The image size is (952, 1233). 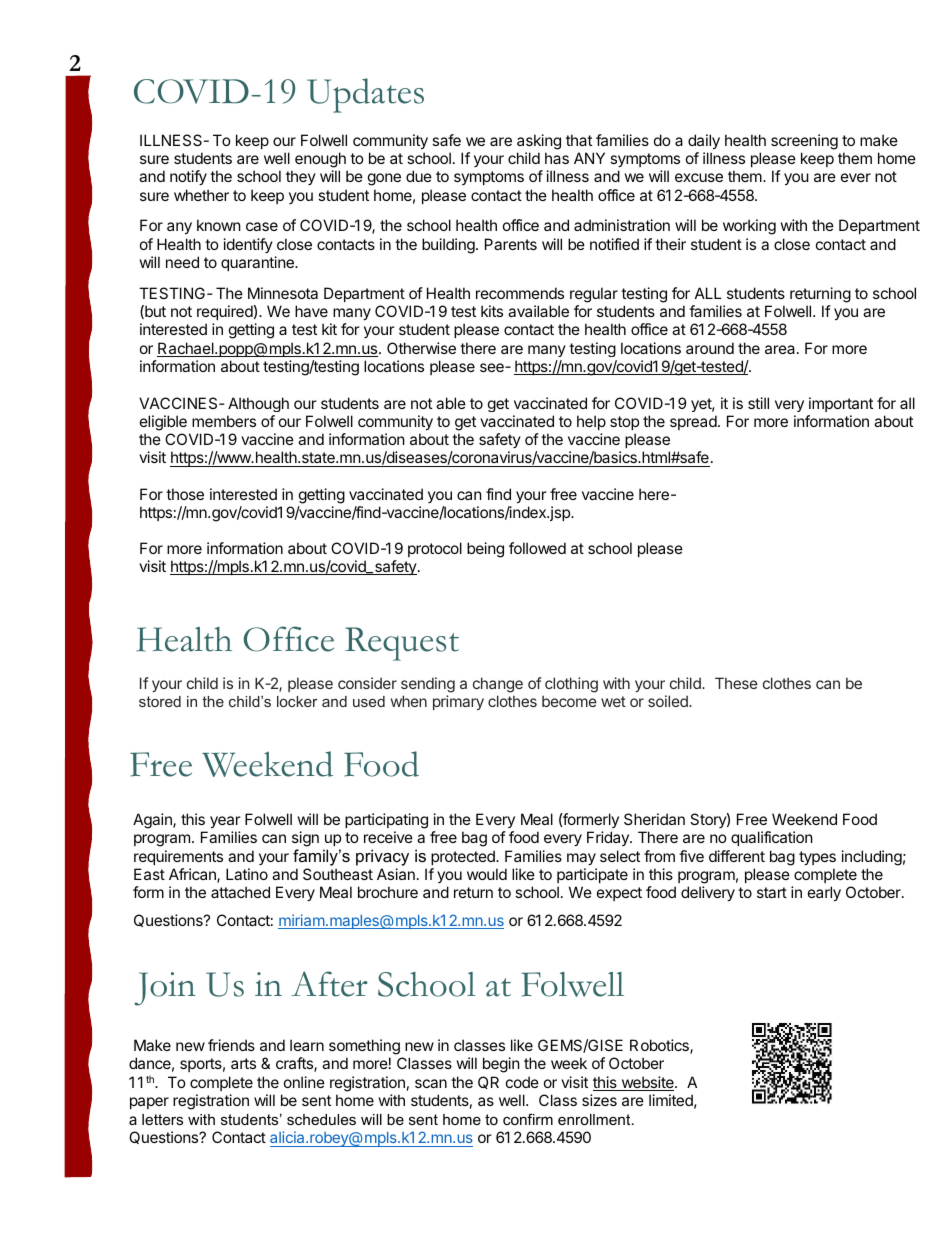 What do you see at coordinates (243, 1063) in the image?
I see `arts` at bounding box center [243, 1063].
